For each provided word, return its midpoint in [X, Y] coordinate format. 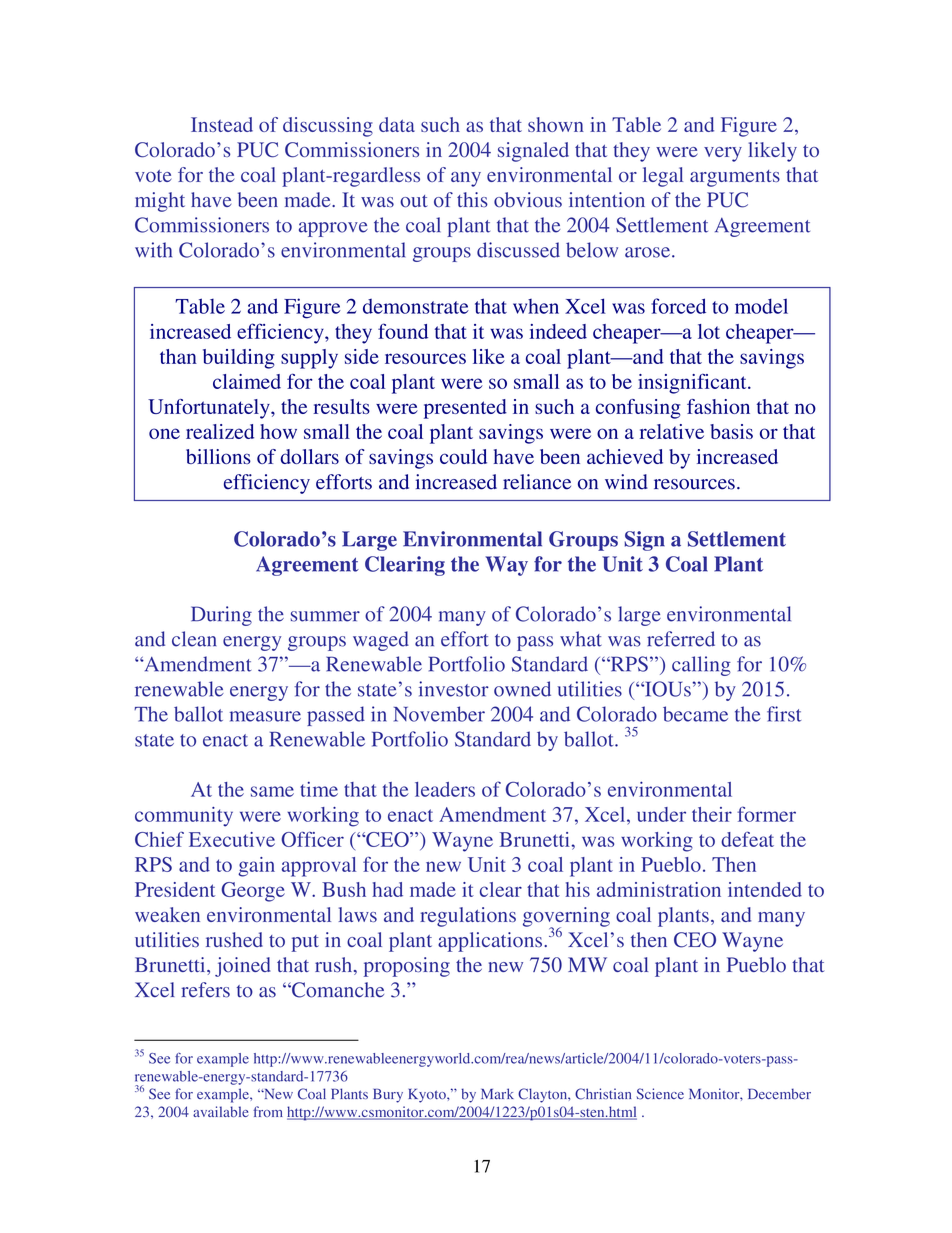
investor [454, 689]
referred [681, 639]
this [472, 199]
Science [660, 1094]
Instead [222, 124]
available [221, 1111]
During [221, 616]
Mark [497, 1093]
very [723, 154]
